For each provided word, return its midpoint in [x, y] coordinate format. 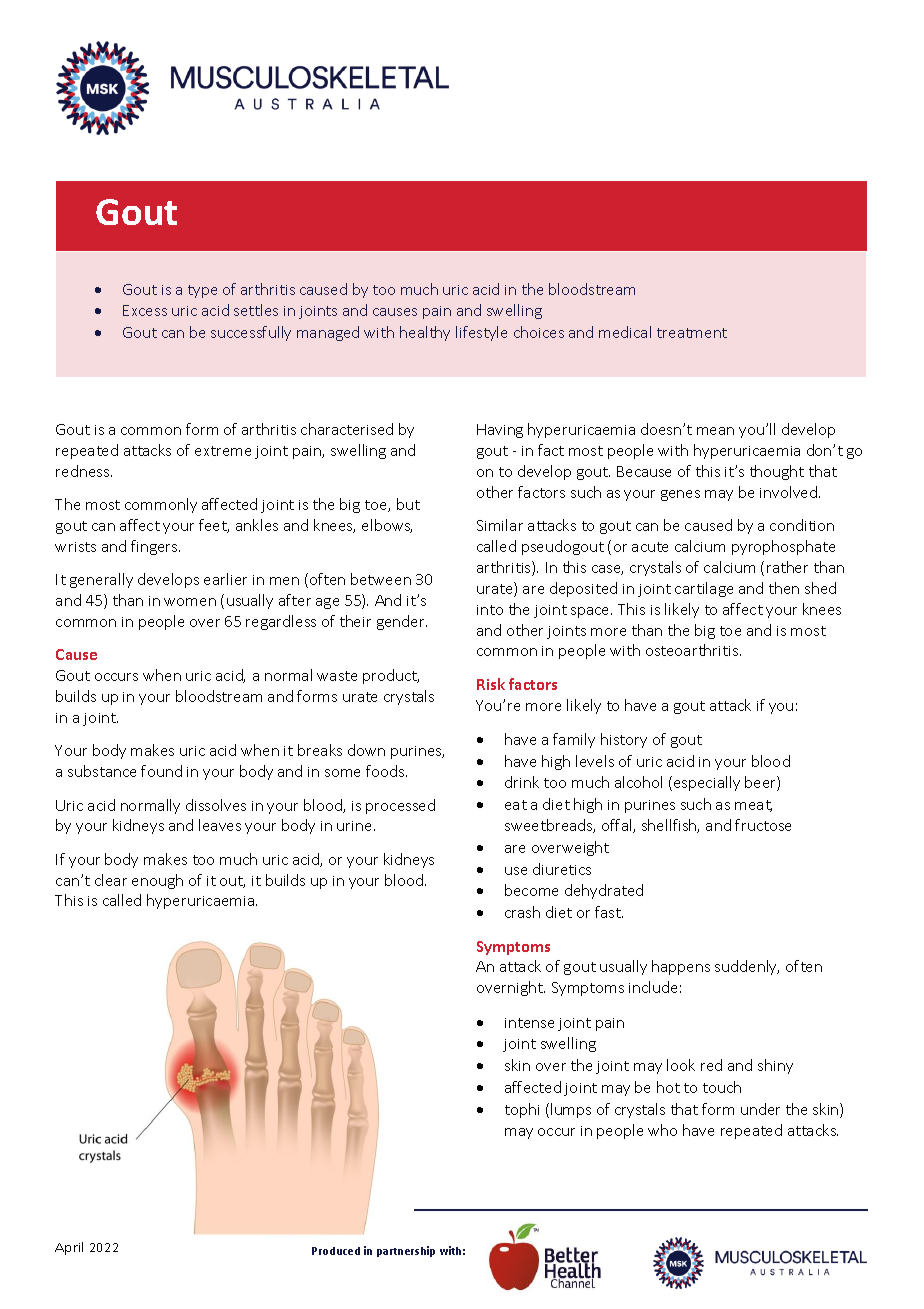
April [69, 1248]
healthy [425, 333]
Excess [145, 310]
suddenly [747, 967]
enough [157, 881]
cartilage [704, 589]
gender [402, 622]
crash [522, 912]
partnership [406, 1251]
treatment [692, 333]
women [190, 602]
